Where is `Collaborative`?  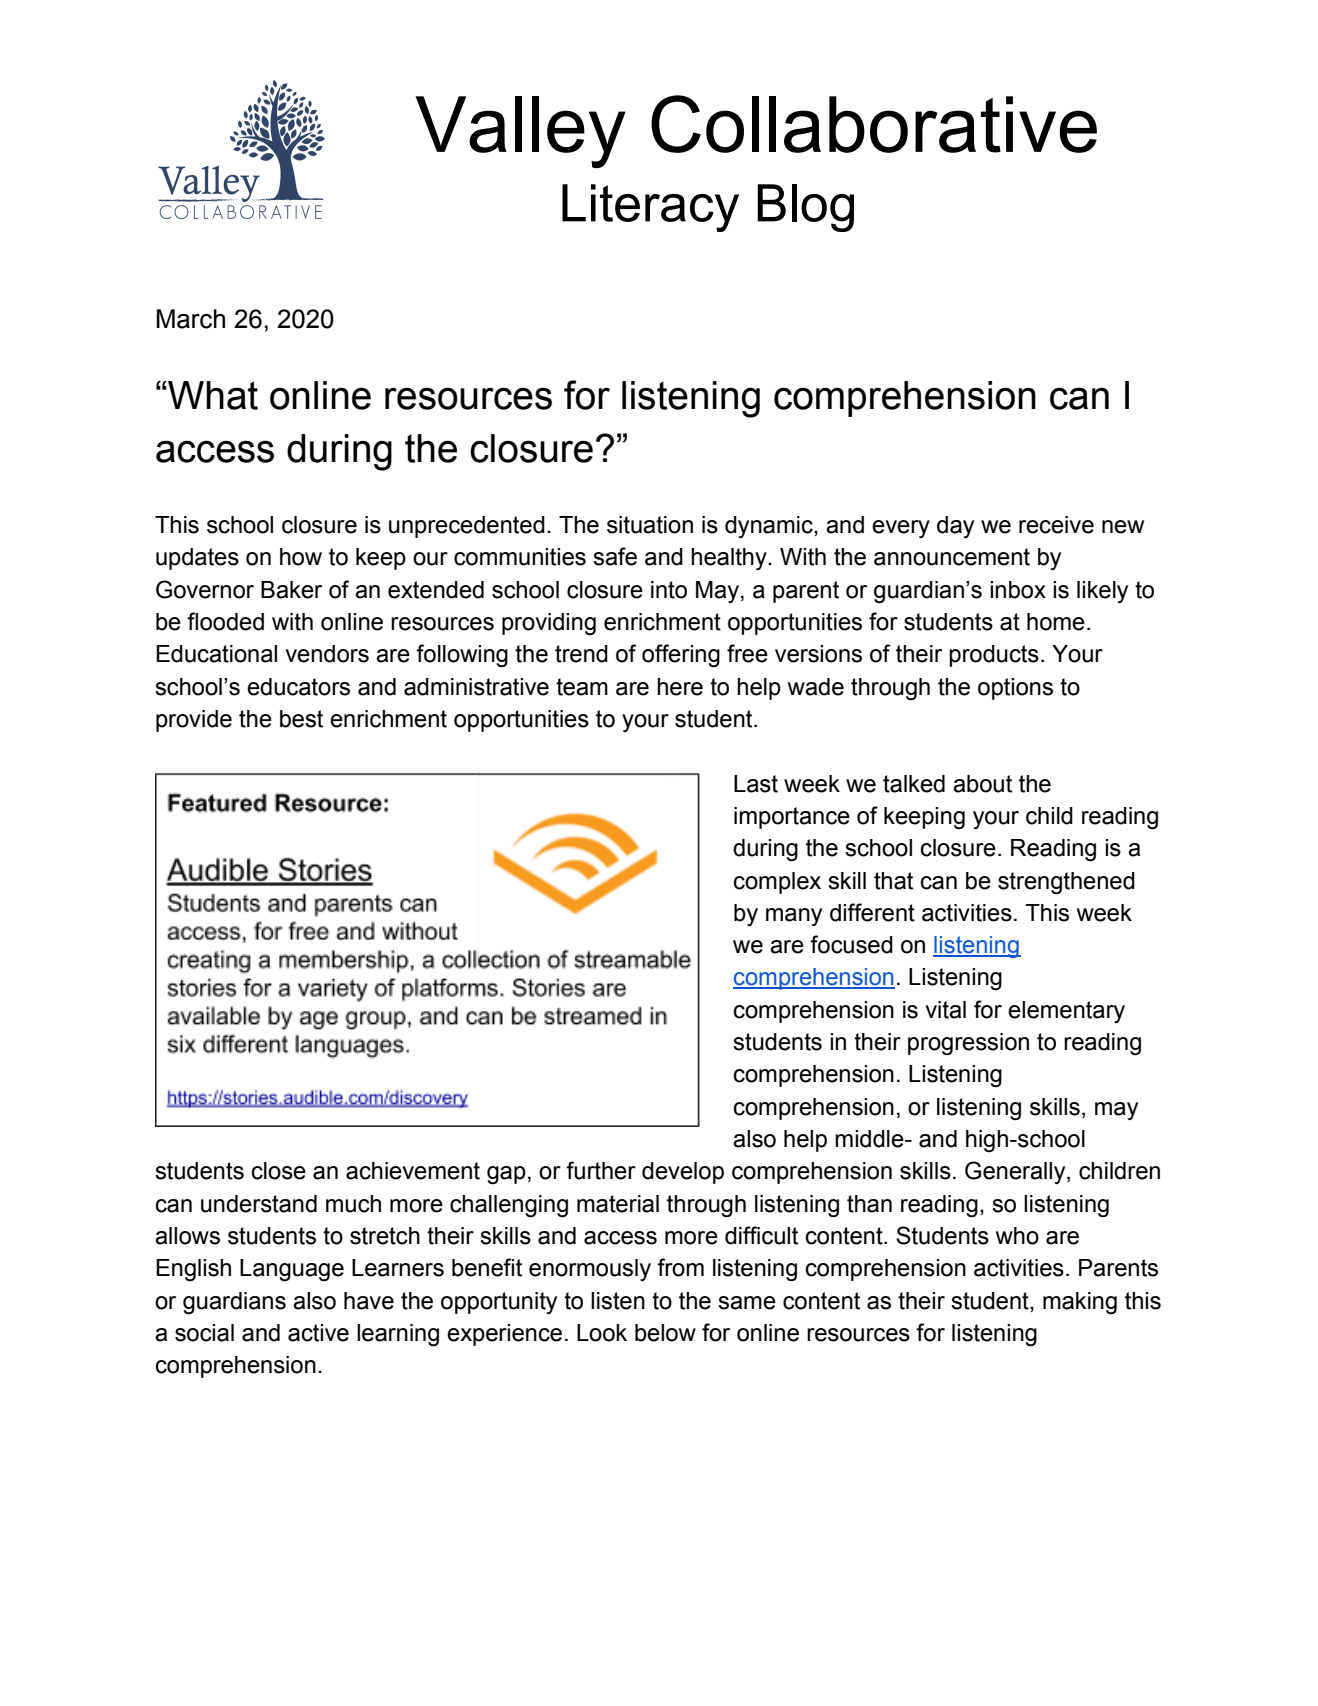
Collaborative is located at coordinates (874, 124).
